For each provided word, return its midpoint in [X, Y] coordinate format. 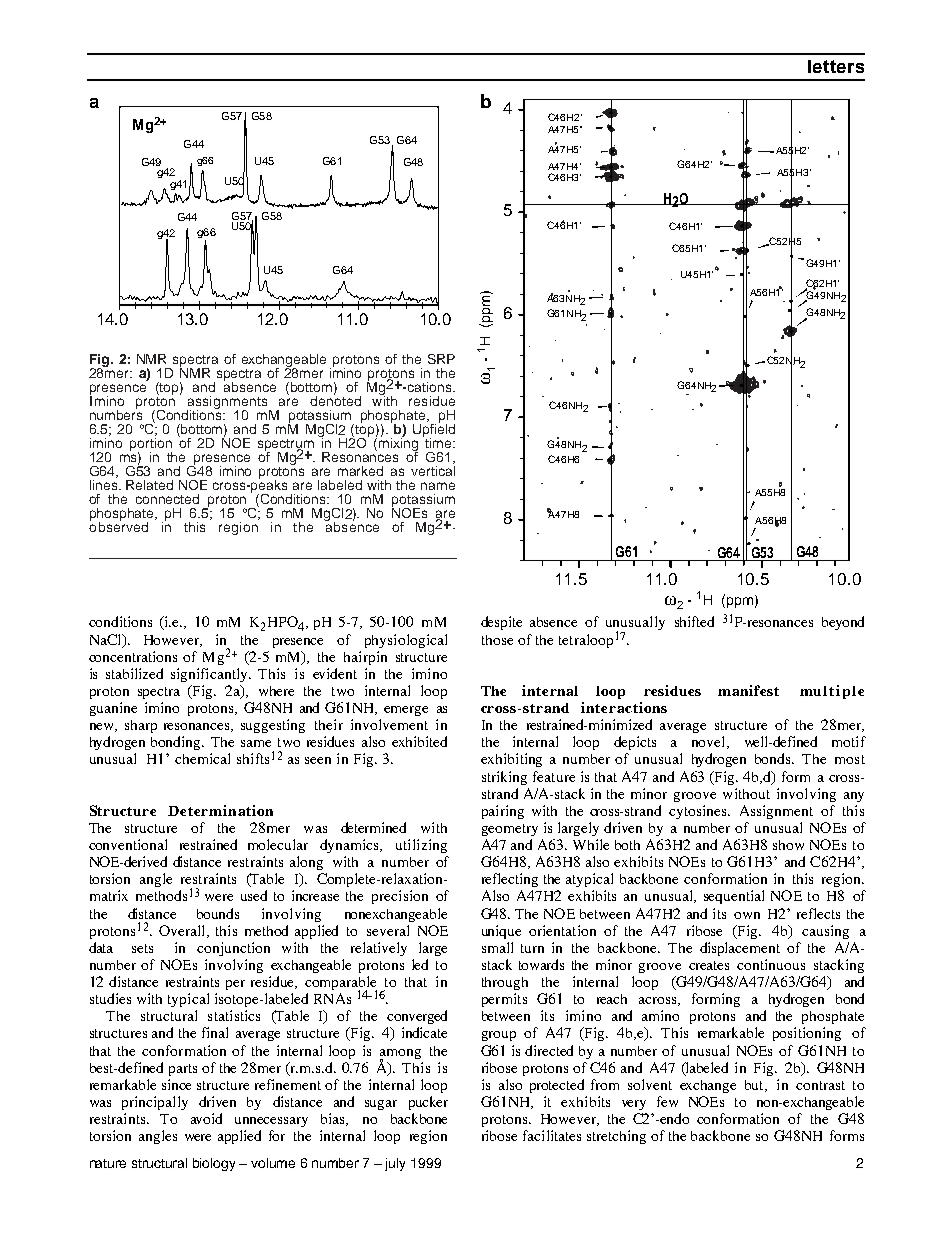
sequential [734, 897]
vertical [433, 469]
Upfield [434, 430]
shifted [694, 621]
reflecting [510, 880]
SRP [441, 359]
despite [501, 623]
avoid [206, 1118]
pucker [428, 1103]
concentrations [133, 656]
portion [151, 444]
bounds [218, 913]
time [438, 441]
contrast [820, 1085]
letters [836, 66]
